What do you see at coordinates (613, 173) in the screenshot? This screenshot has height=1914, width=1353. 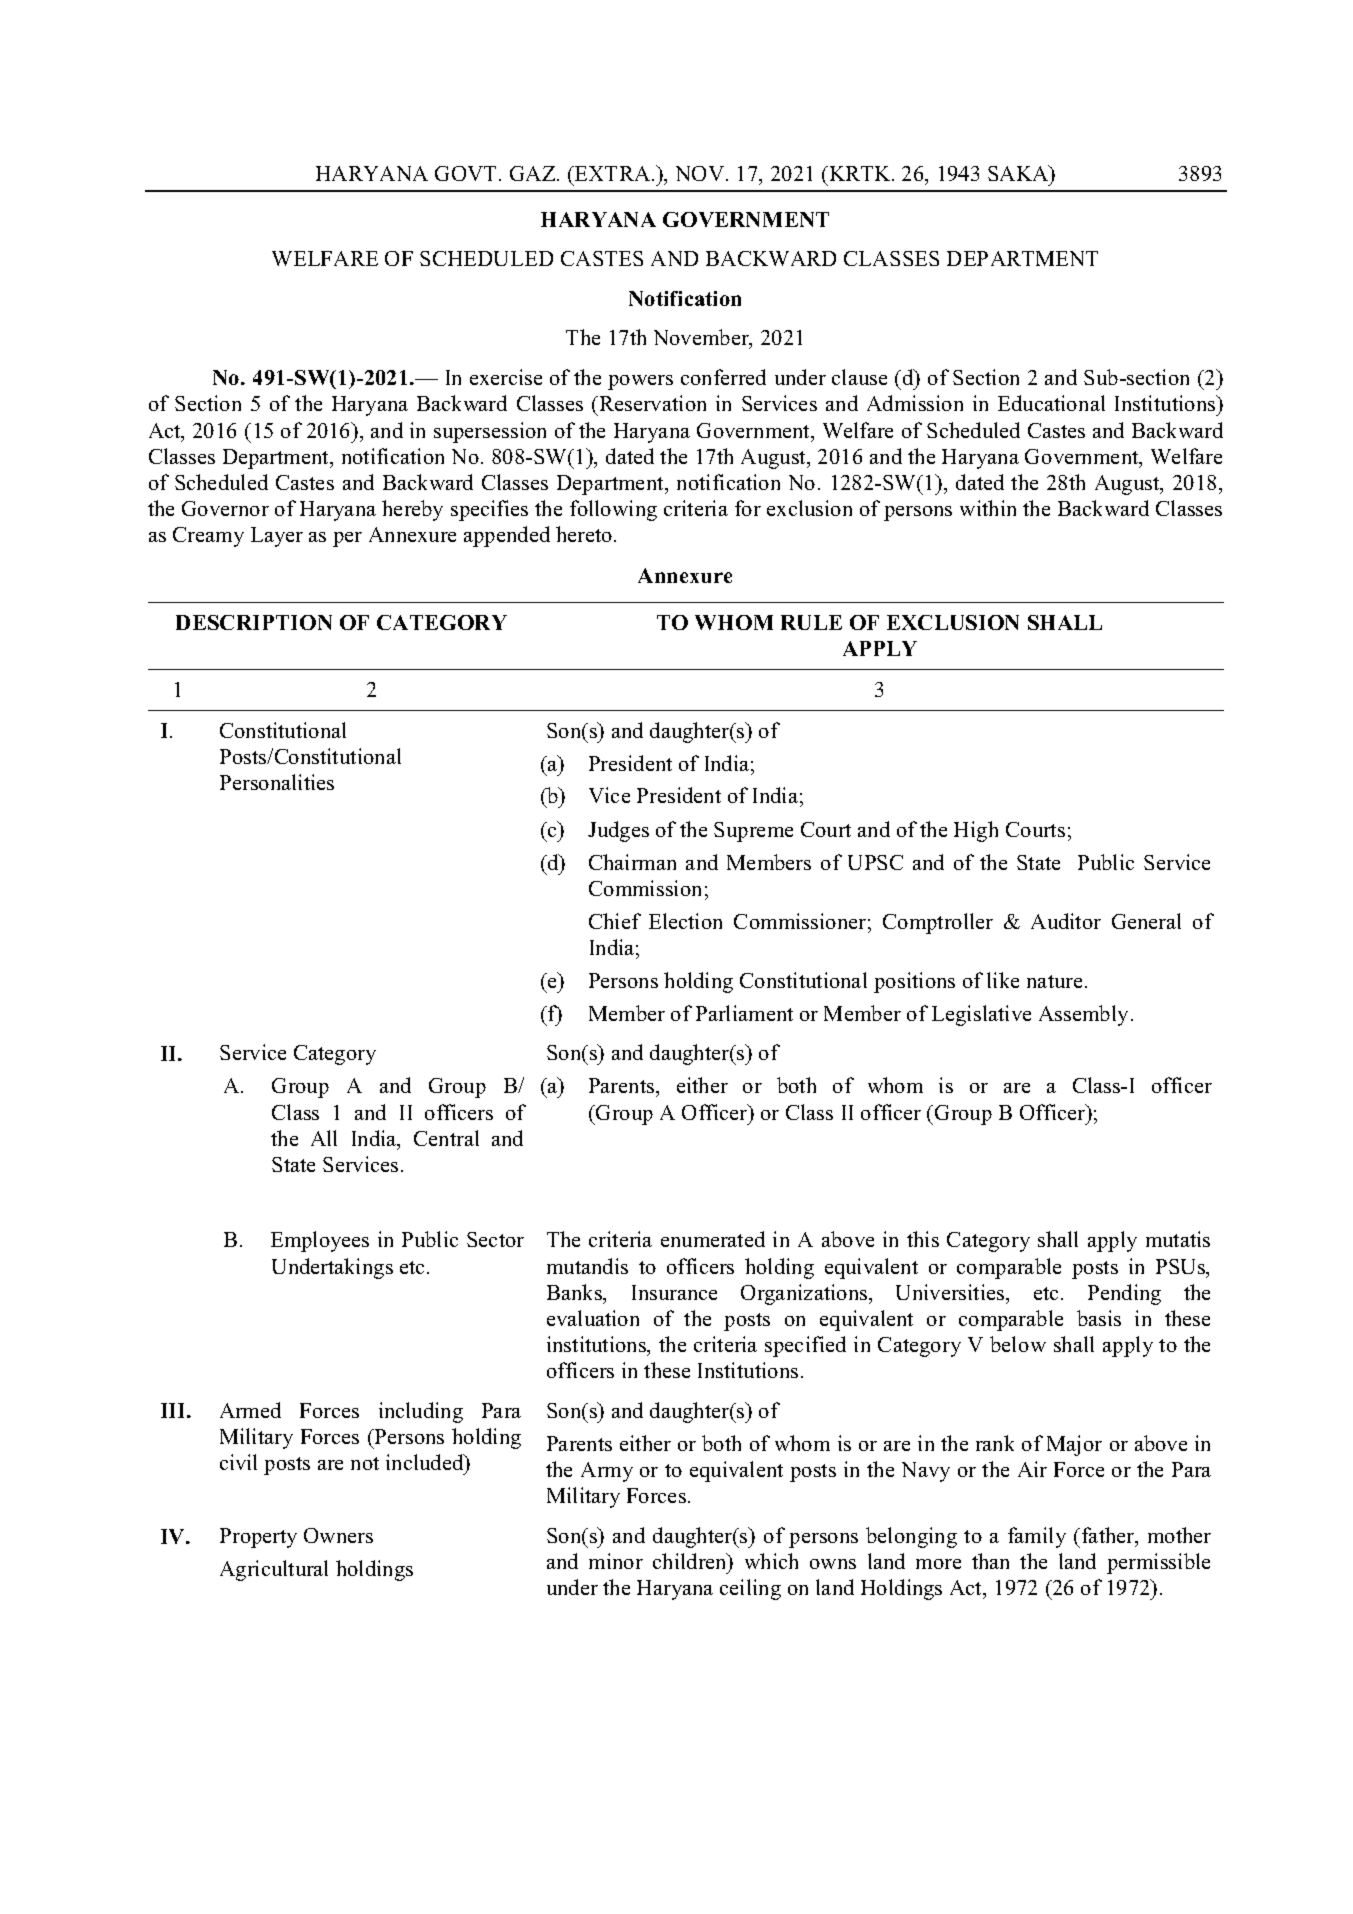 I see `EXTRA` at bounding box center [613, 173].
